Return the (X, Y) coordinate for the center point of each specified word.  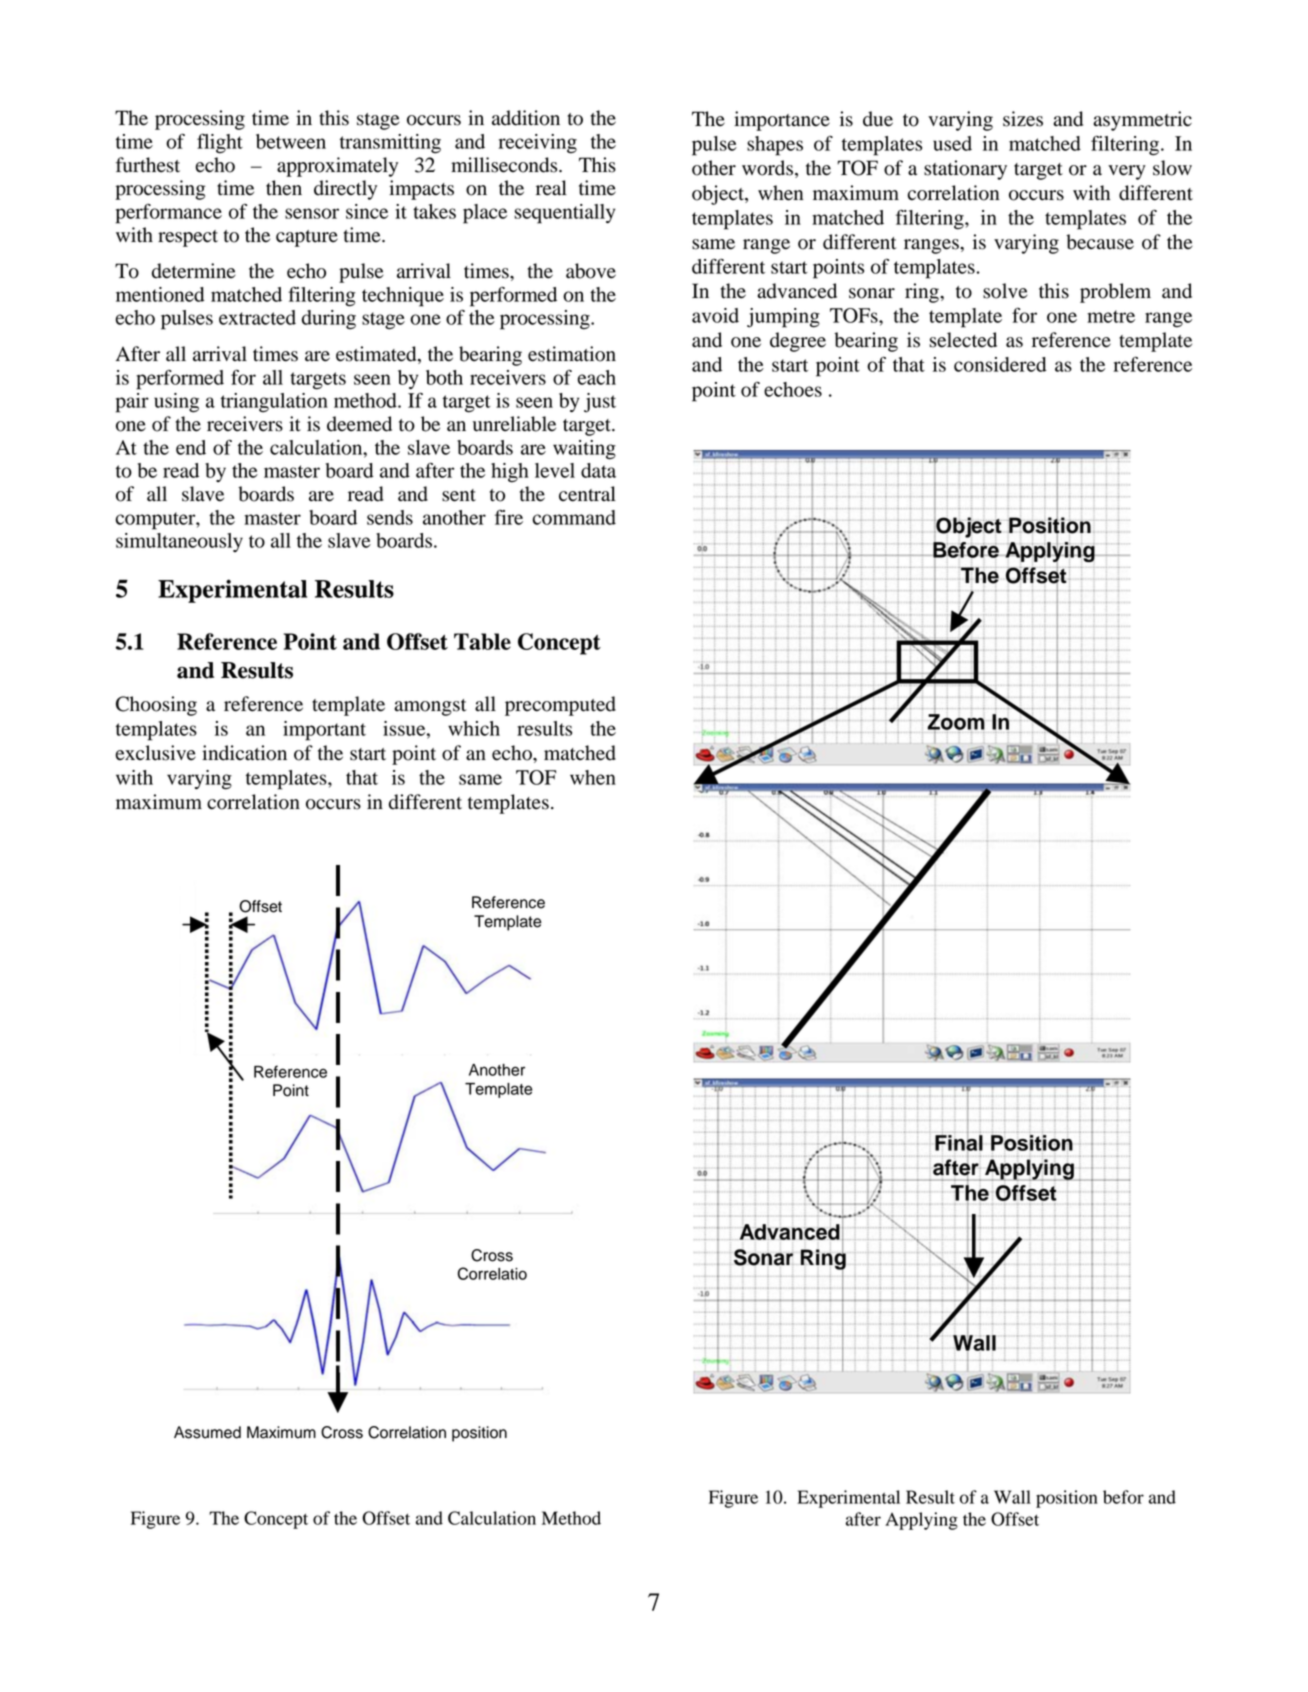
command (574, 517)
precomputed (560, 706)
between (291, 141)
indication (244, 753)
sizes (1023, 119)
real (551, 188)
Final (959, 1143)
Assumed (207, 1432)
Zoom (956, 722)
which (474, 728)
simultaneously (179, 542)
